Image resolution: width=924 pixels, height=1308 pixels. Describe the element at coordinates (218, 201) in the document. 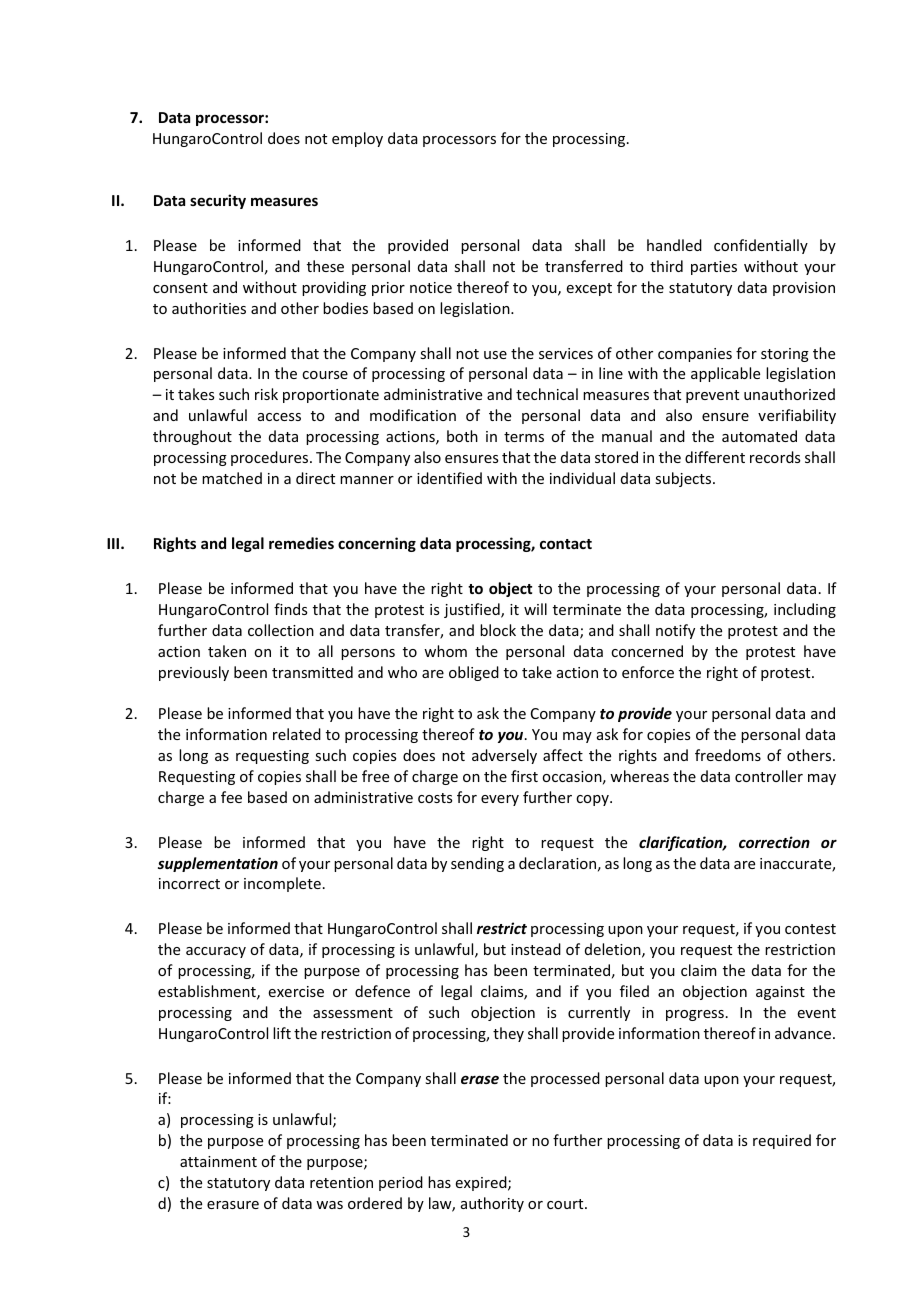

I see `security` at that location.
